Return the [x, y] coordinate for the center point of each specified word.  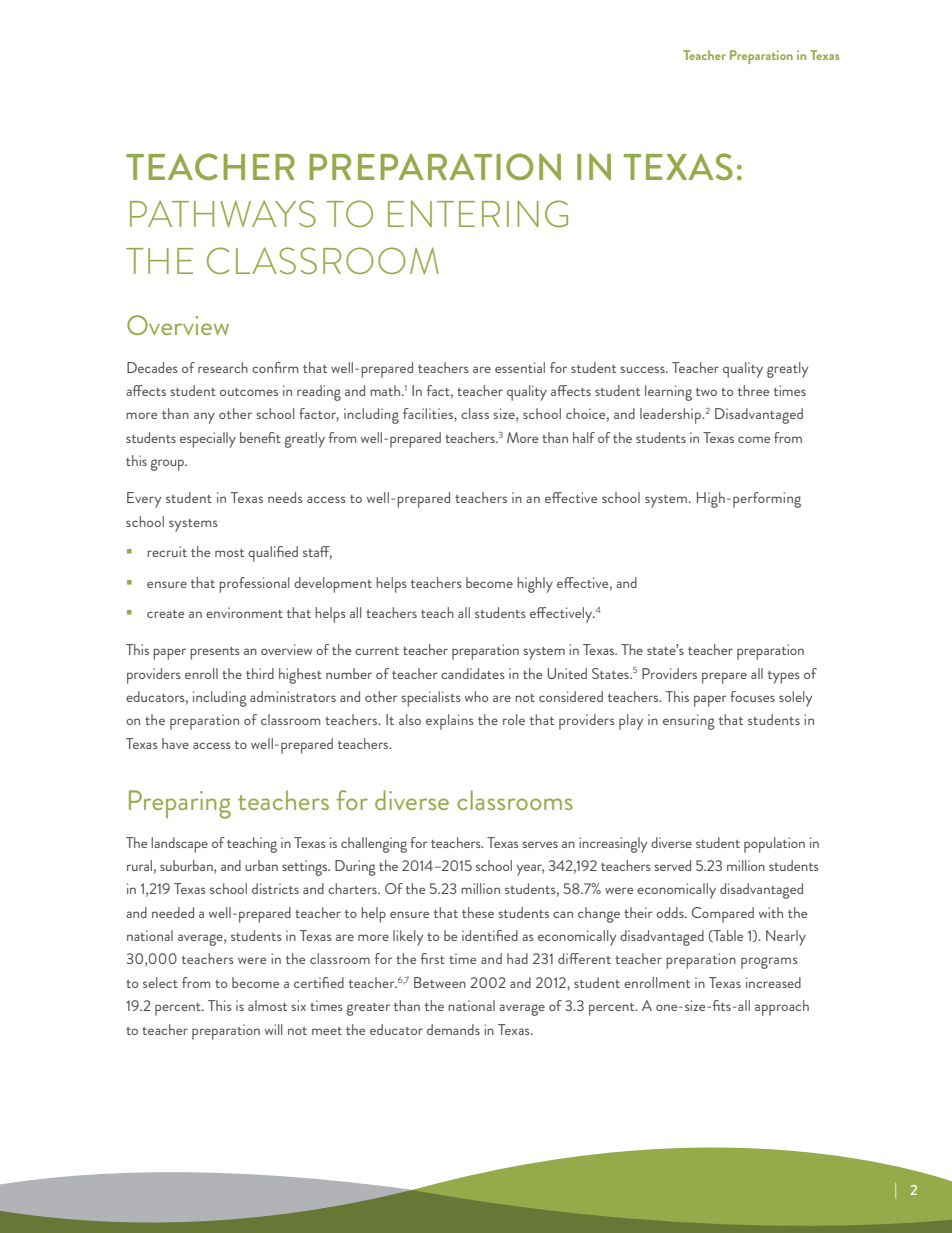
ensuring [689, 722]
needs [285, 497]
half [584, 437]
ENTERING [478, 213]
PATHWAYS [223, 213]
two [706, 392]
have [175, 743]
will [274, 1029]
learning [668, 393]
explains [450, 722]
